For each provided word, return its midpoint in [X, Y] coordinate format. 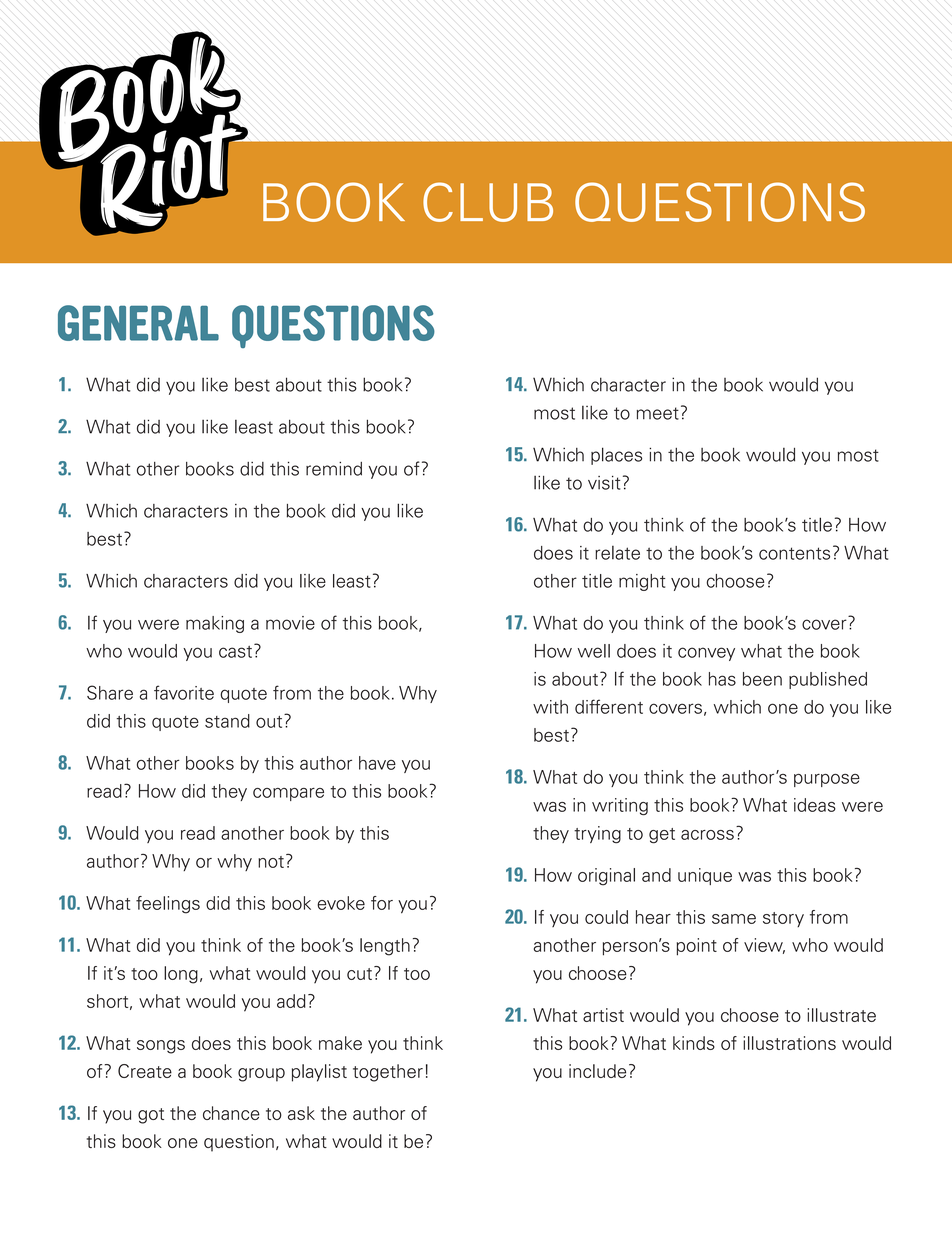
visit [604, 483]
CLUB [488, 202]
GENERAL [138, 323]
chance [231, 1113]
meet [658, 413]
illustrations [789, 1043]
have [377, 763]
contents [794, 553]
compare [288, 794]
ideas [815, 805]
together [388, 1073]
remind [334, 468]
